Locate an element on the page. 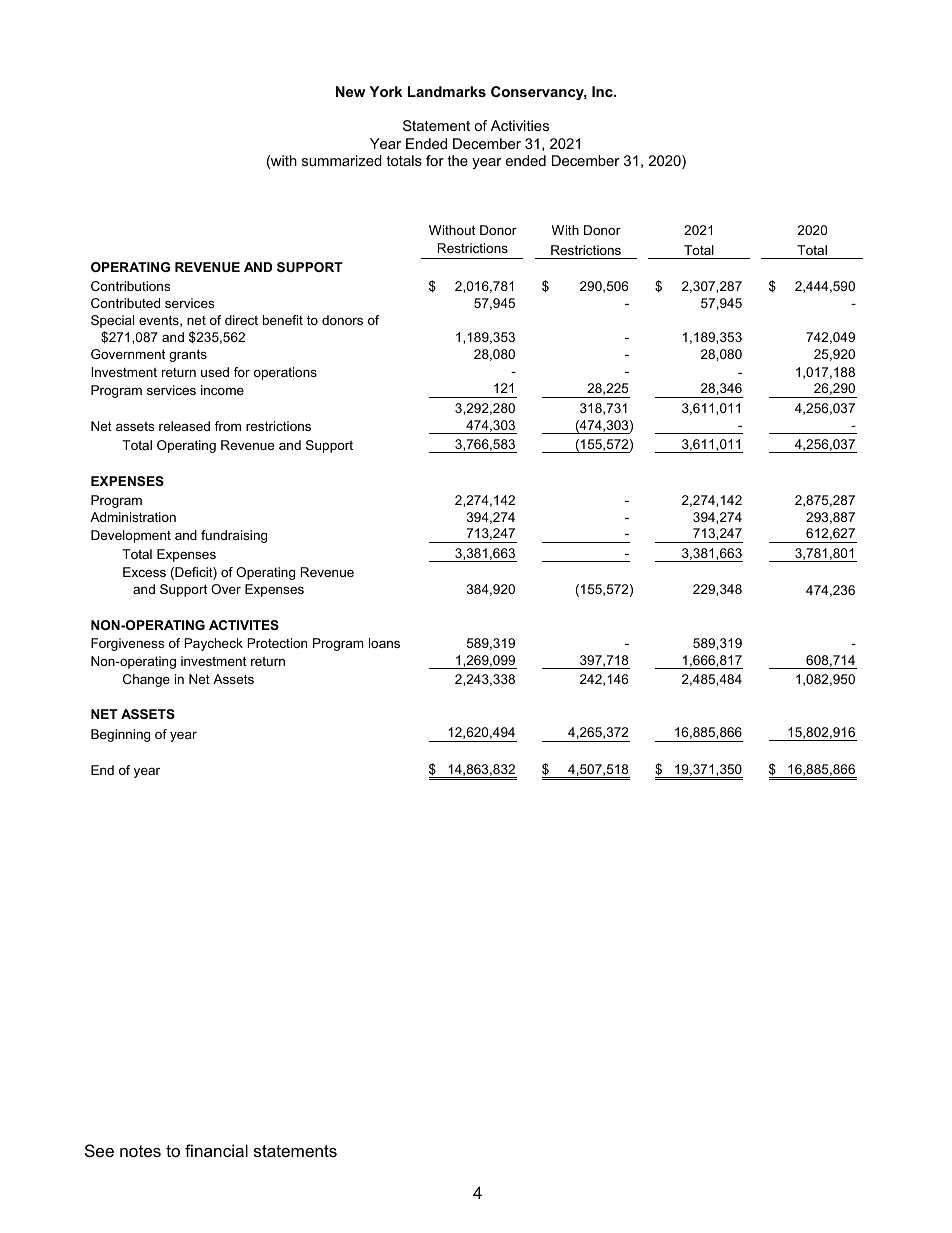 This page has width=952, height=1233. notes is located at coordinates (140, 1151).
